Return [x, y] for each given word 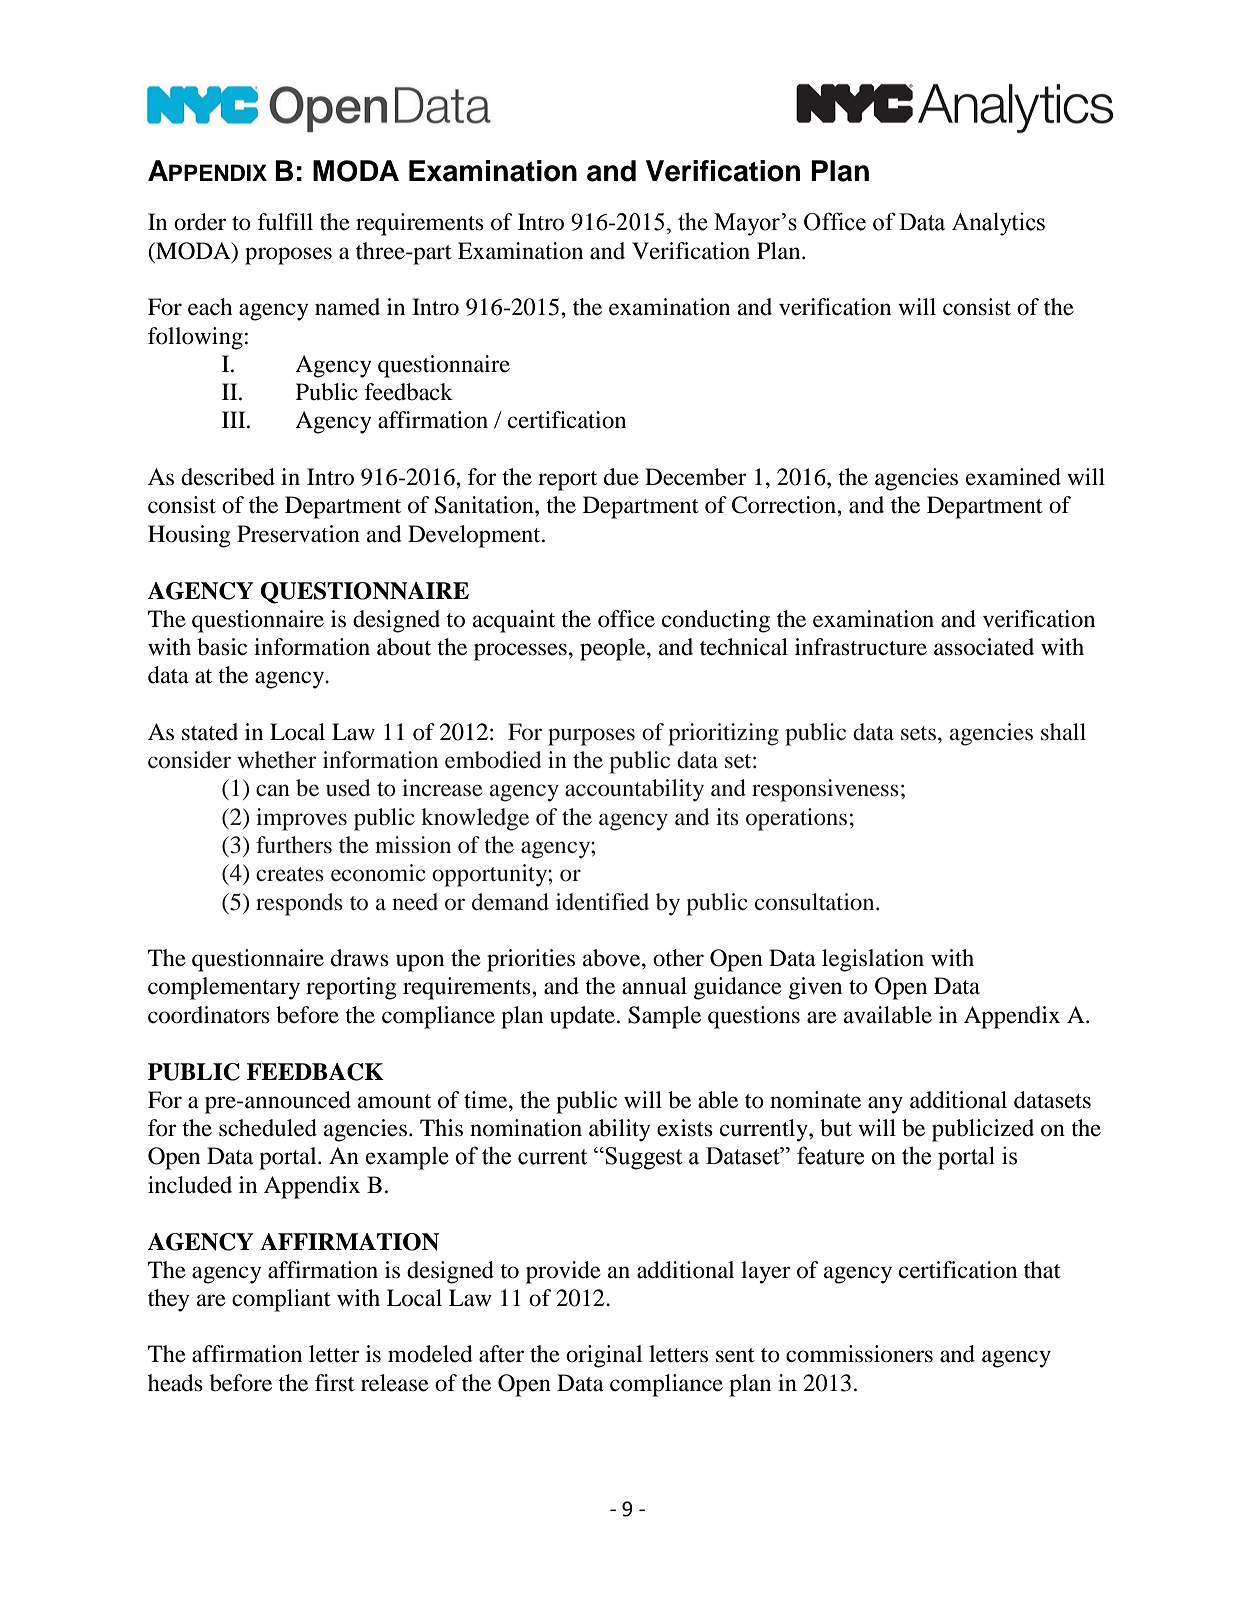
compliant [281, 1300]
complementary [224, 988]
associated [984, 647]
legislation [873, 960]
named [347, 307]
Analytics [998, 224]
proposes [288, 256]
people [614, 649]
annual [654, 986]
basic [222, 647]
